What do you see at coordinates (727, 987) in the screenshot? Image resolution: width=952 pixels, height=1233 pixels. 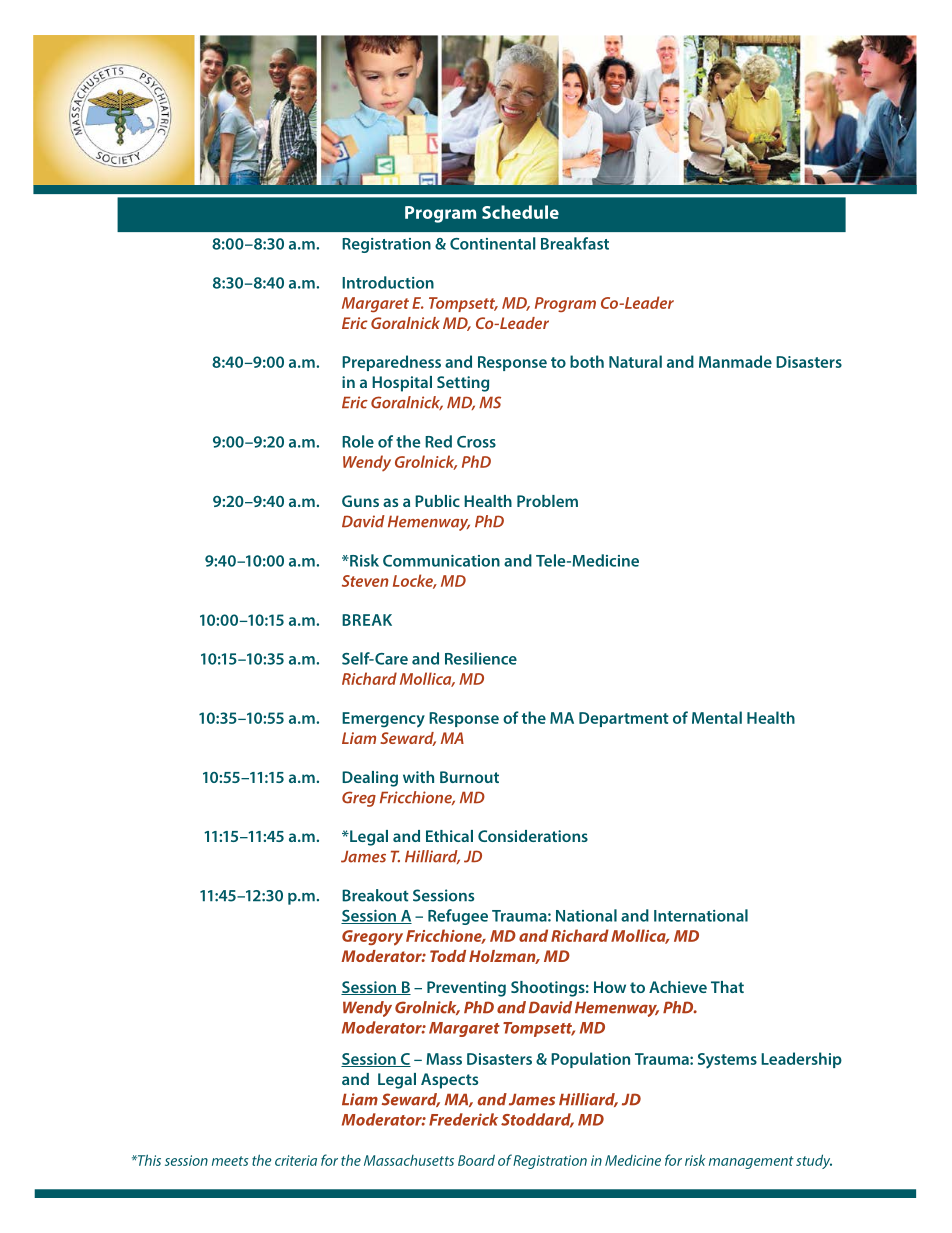 I see `That` at bounding box center [727, 987].
